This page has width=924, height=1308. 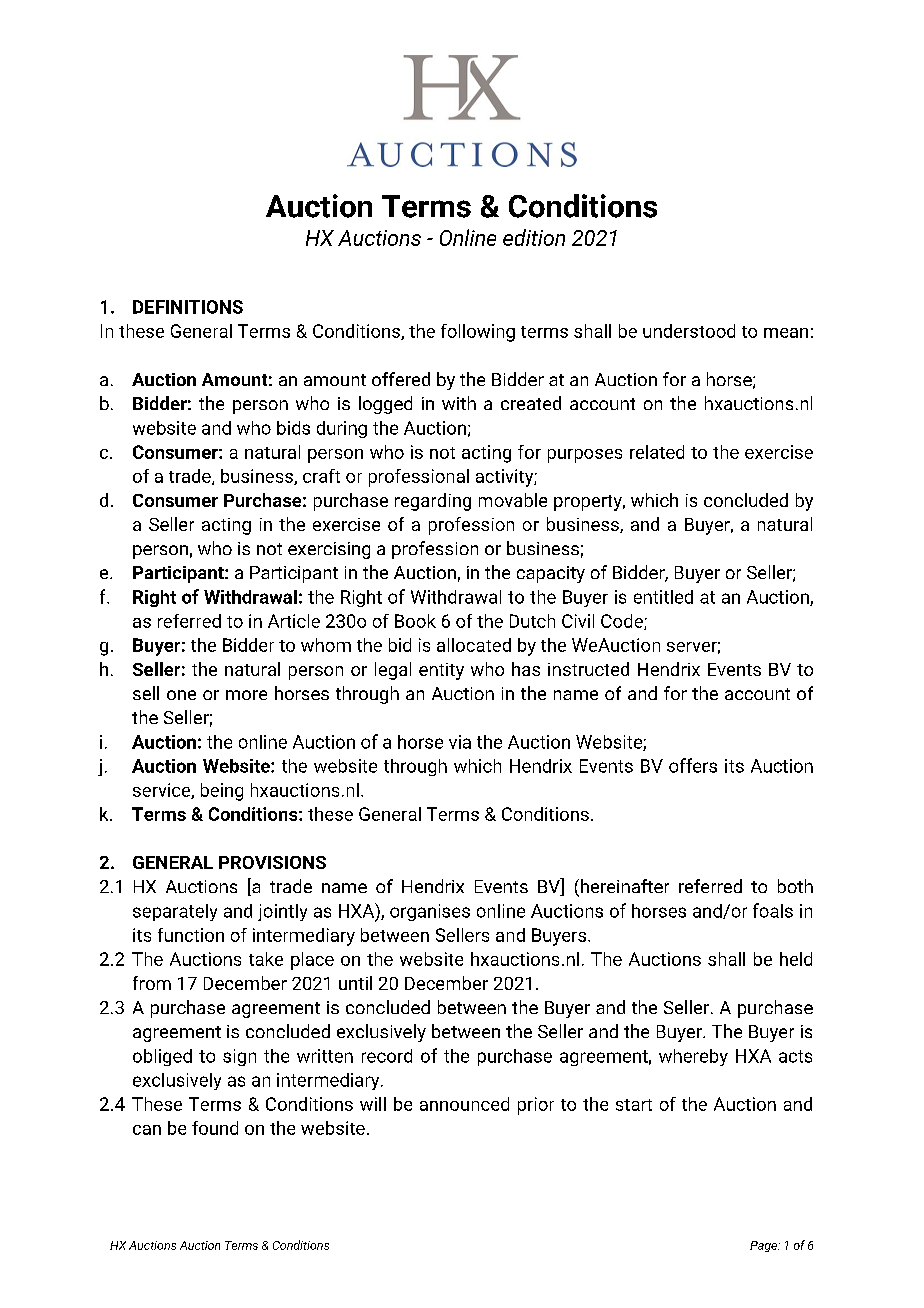 What do you see at coordinates (693, 765) in the page?
I see `offers` at bounding box center [693, 765].
